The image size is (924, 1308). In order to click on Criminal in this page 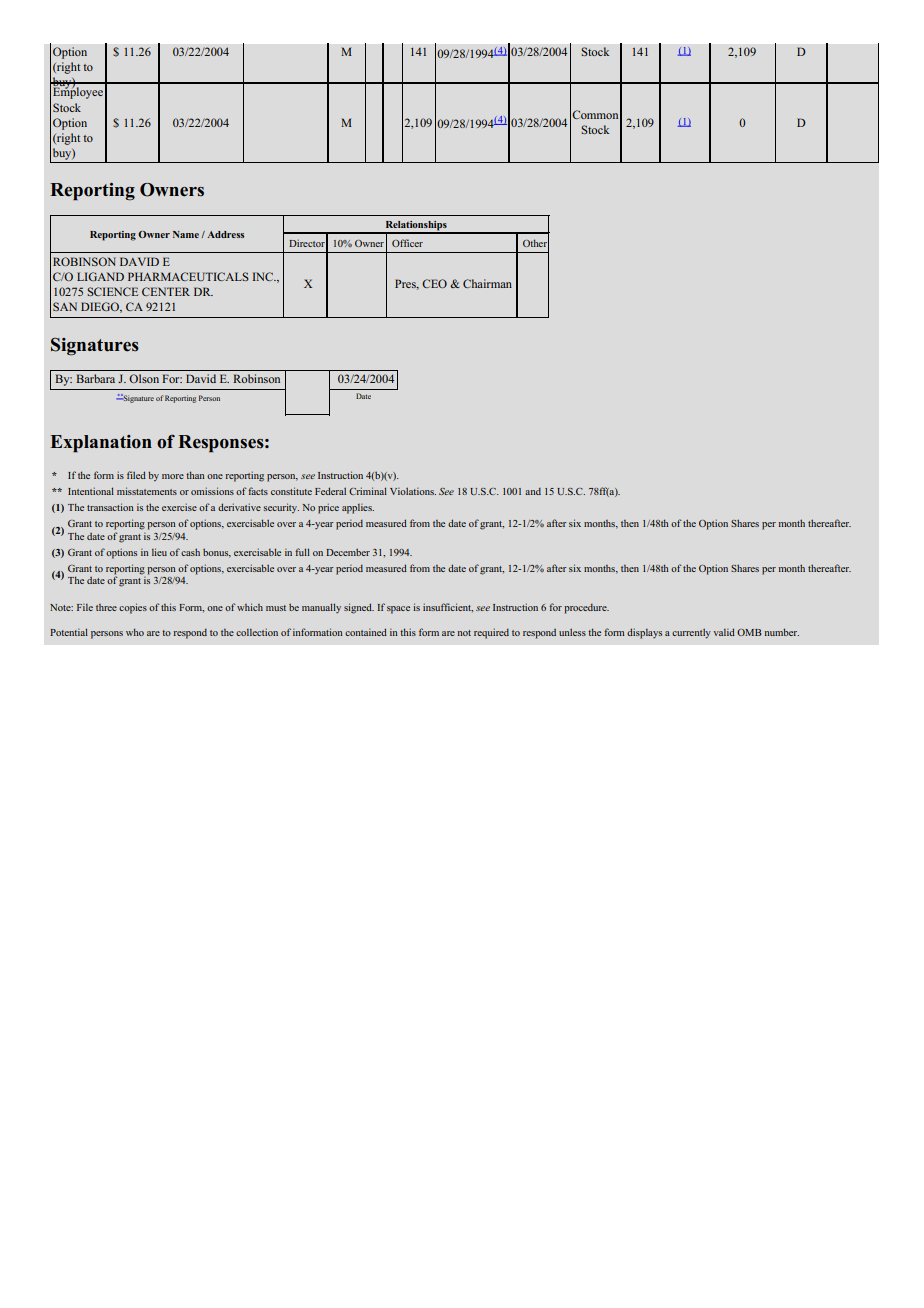, I will do `click(368, 491)`.
